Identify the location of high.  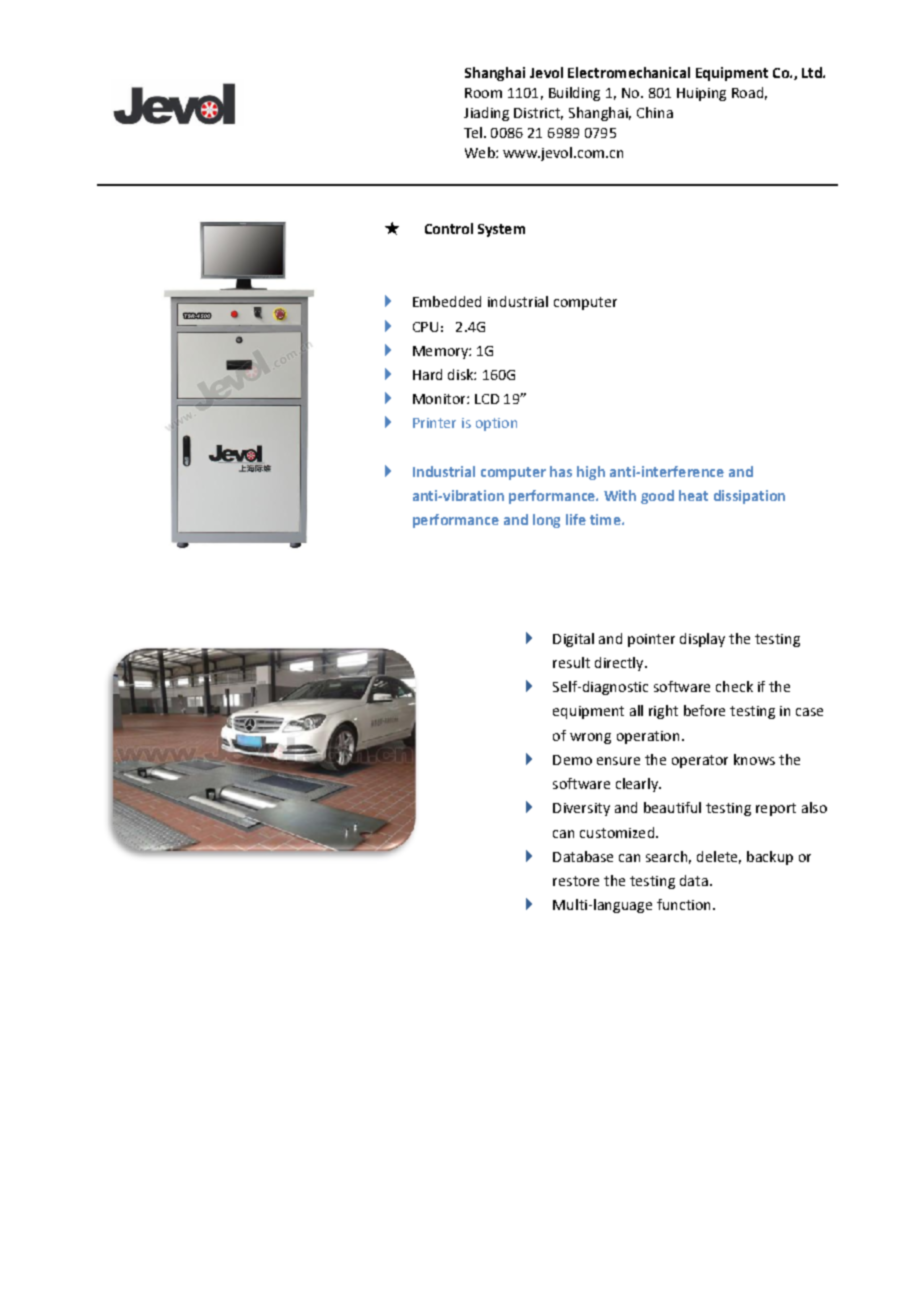
(591, 473).
